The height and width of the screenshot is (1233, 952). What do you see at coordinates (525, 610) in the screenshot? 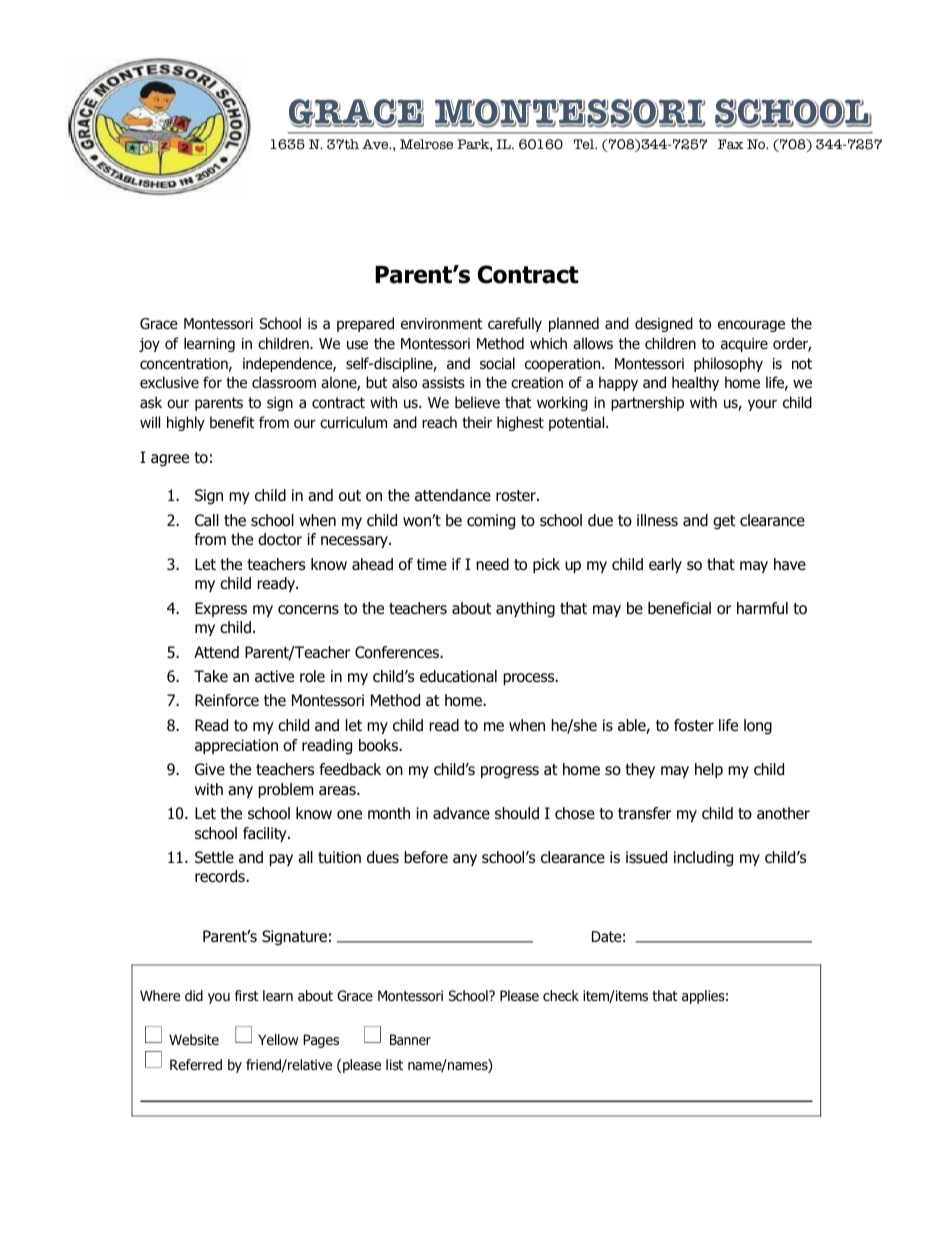
I see `anything` at bounding box center [525, 610].
